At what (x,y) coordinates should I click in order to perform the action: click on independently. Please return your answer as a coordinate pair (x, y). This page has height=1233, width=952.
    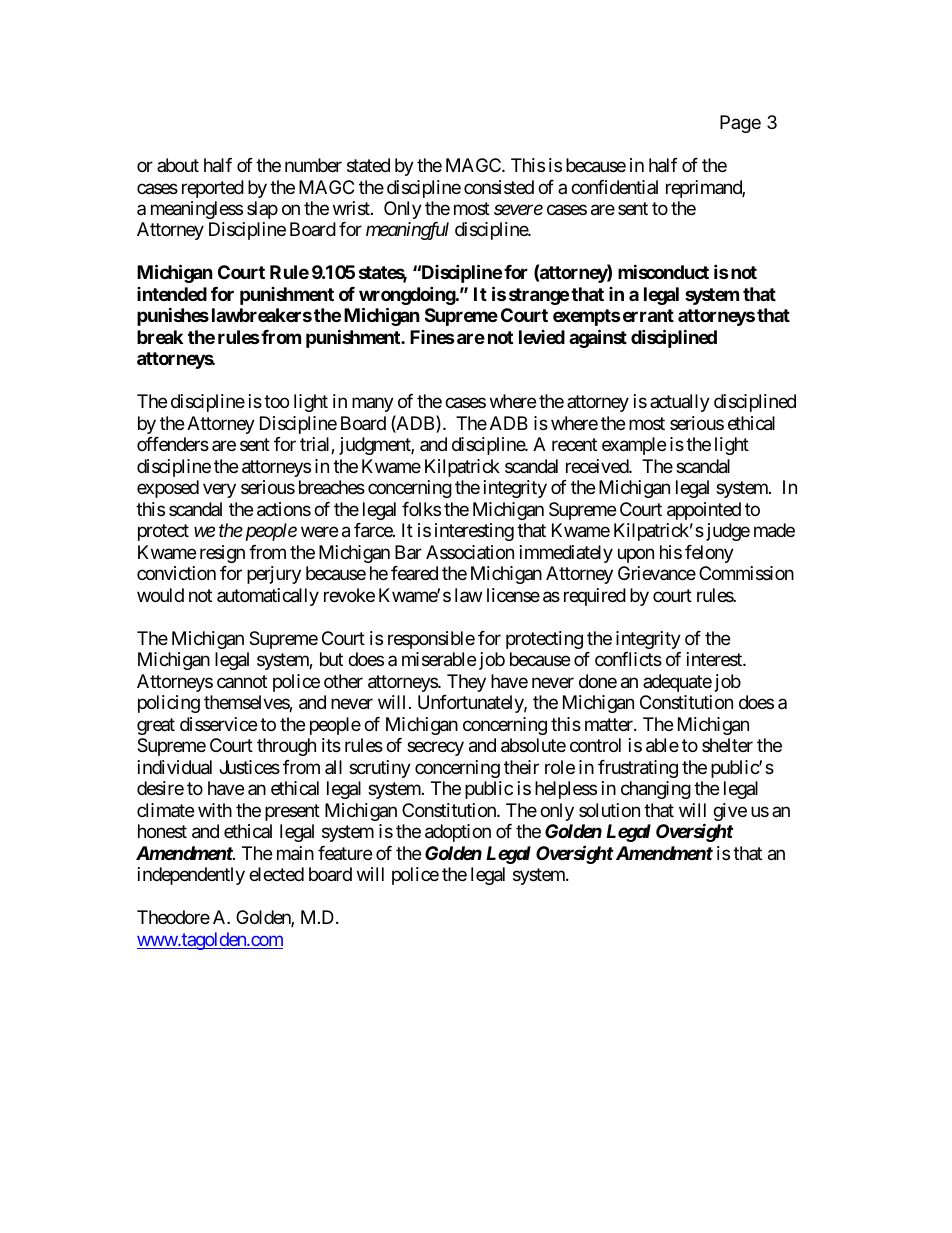
    Looking at the image, I should click on (191, 876).
